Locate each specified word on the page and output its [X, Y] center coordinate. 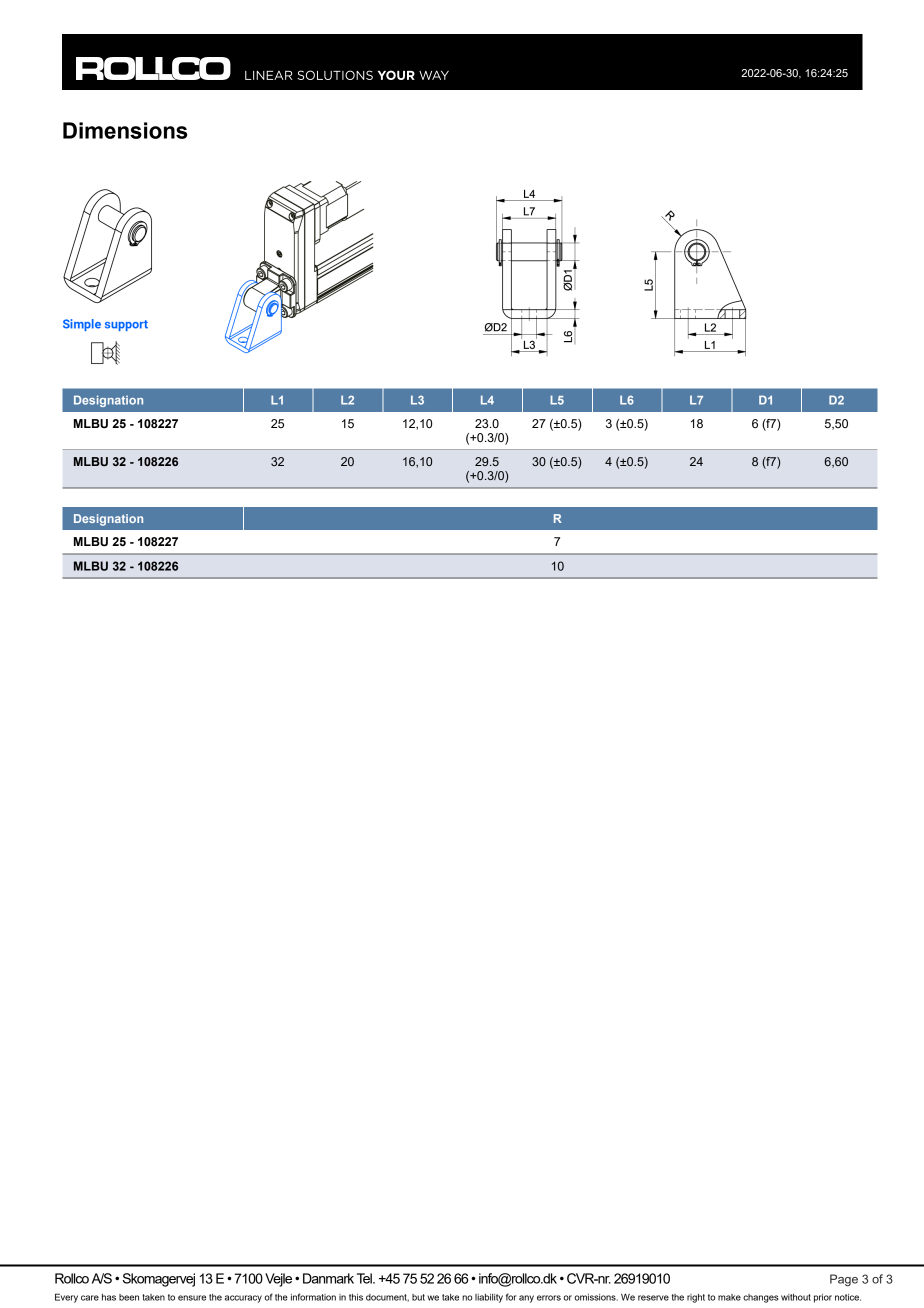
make [729, 1297]
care [90, 1298]
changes [761, 1298]
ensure [192, 1298]
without [796, 1297]
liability [489, 1298]
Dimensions [125, 130]
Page [844, 1280]
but [418, 1297]
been [129, 1297]
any [526, 1299]
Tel [365, 1278]
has [109, 1297]
